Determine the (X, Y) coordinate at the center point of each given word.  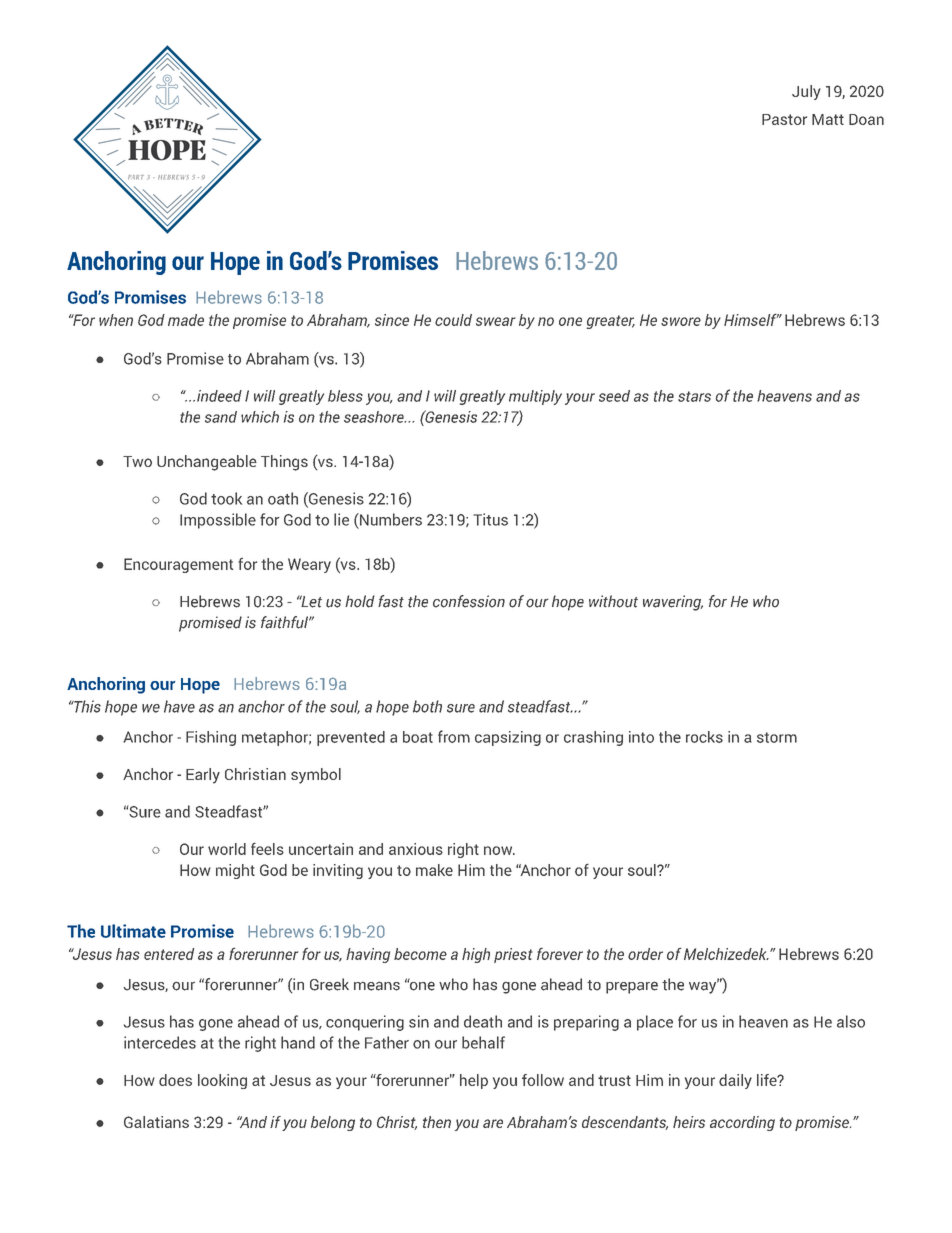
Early (203, 776)
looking (222, 1081)
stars (694, 396)
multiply (535, 397)
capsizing (508, 738)
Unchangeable (207, 463)
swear (496, 321)
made (186, 320)
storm (777, 737)
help (474, 1081)
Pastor (784, 119)
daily (735, 1081)
